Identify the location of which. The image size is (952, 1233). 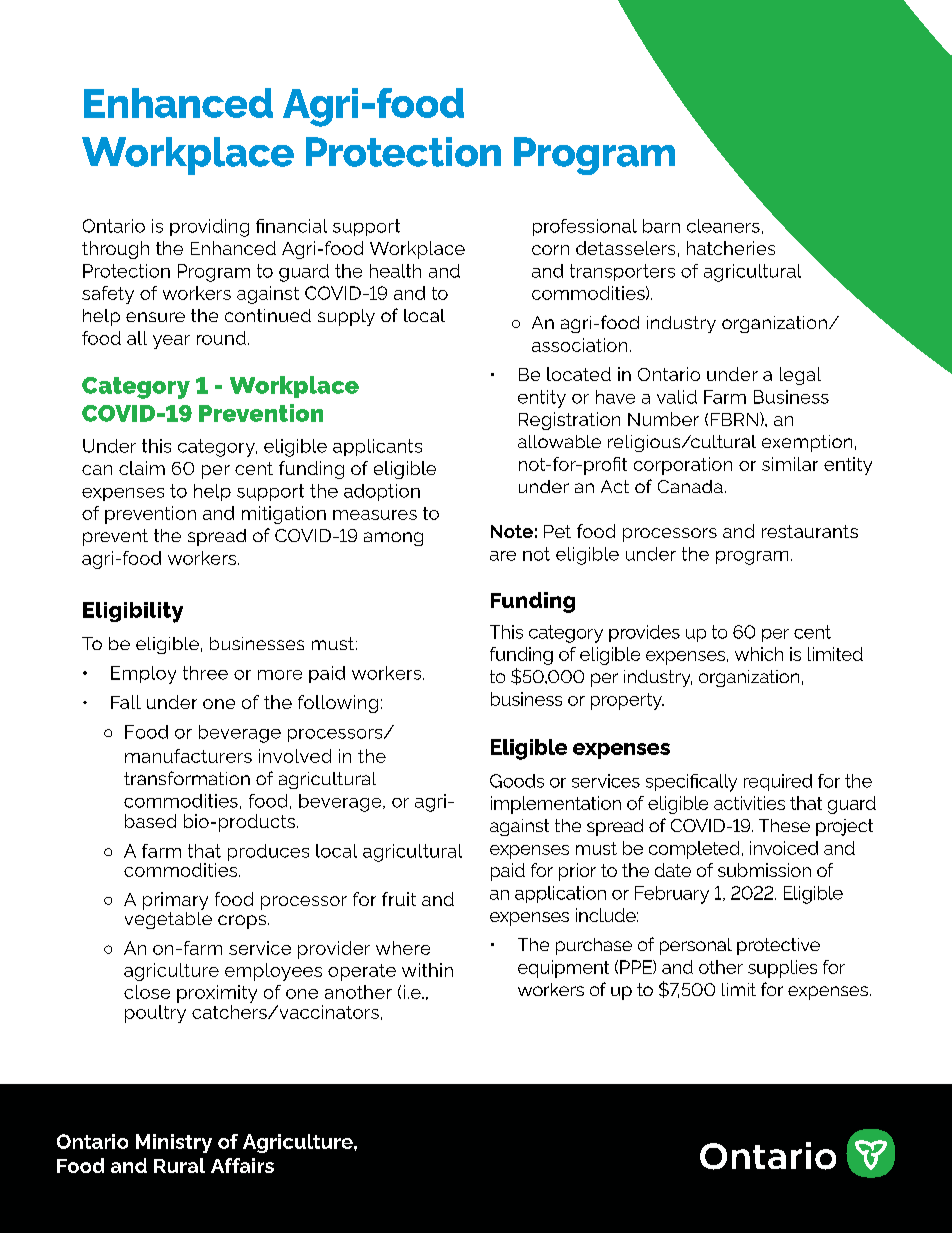
(759, 654).
